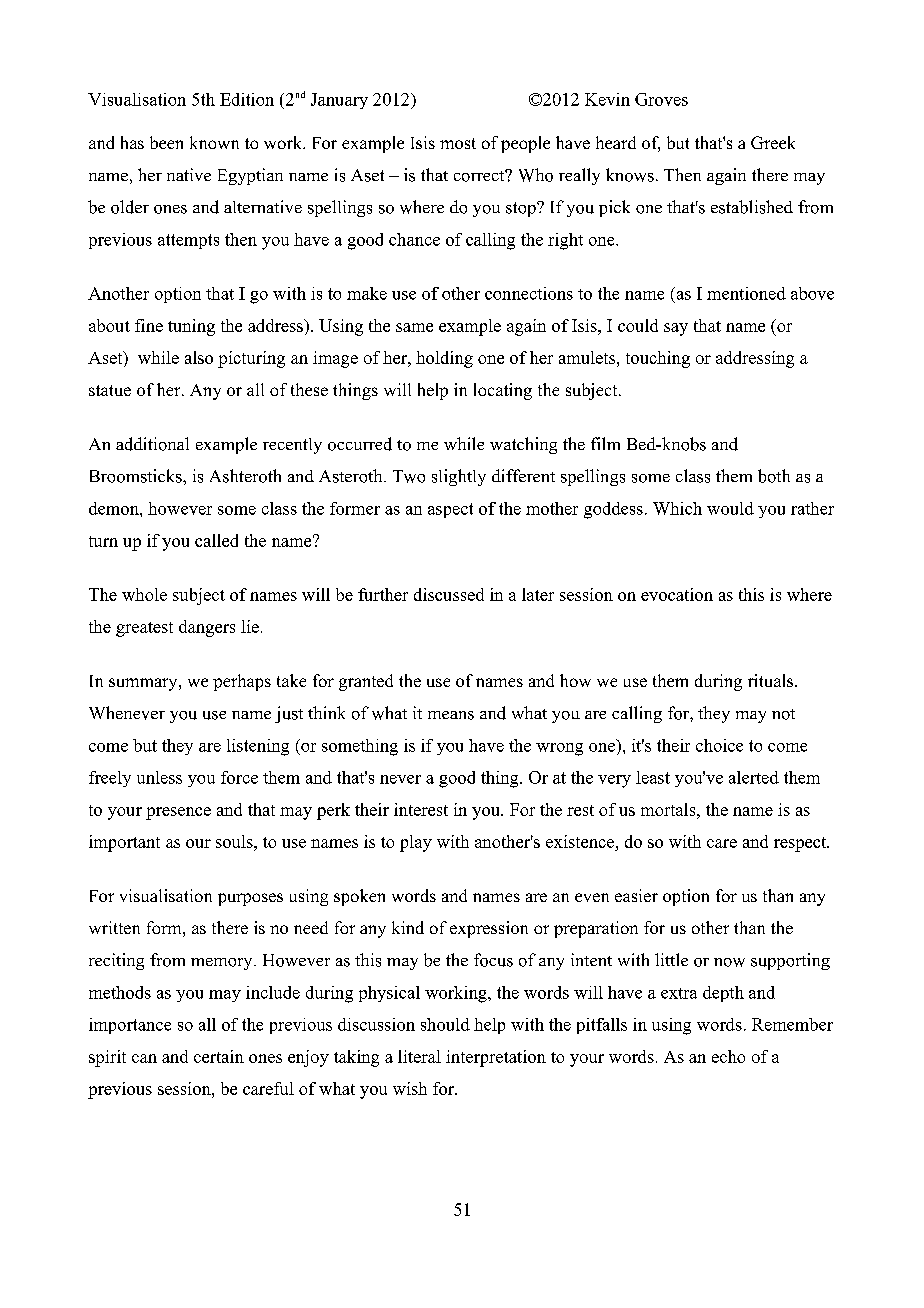 This screenshot has height=1308, width=924. I want to click on choice, so click(719, 745).
